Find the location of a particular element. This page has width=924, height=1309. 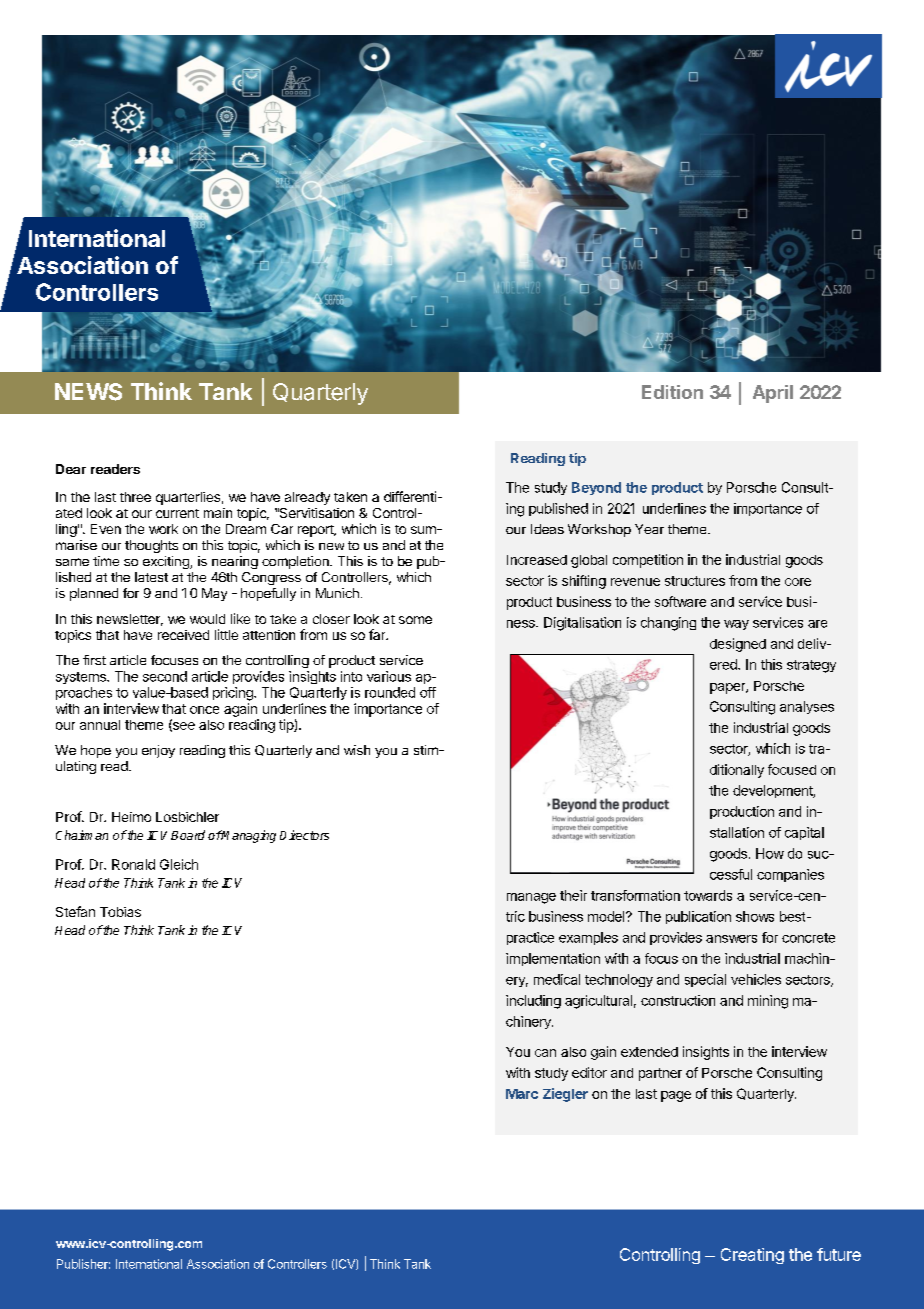

some is located at coordinates (415, 620).
